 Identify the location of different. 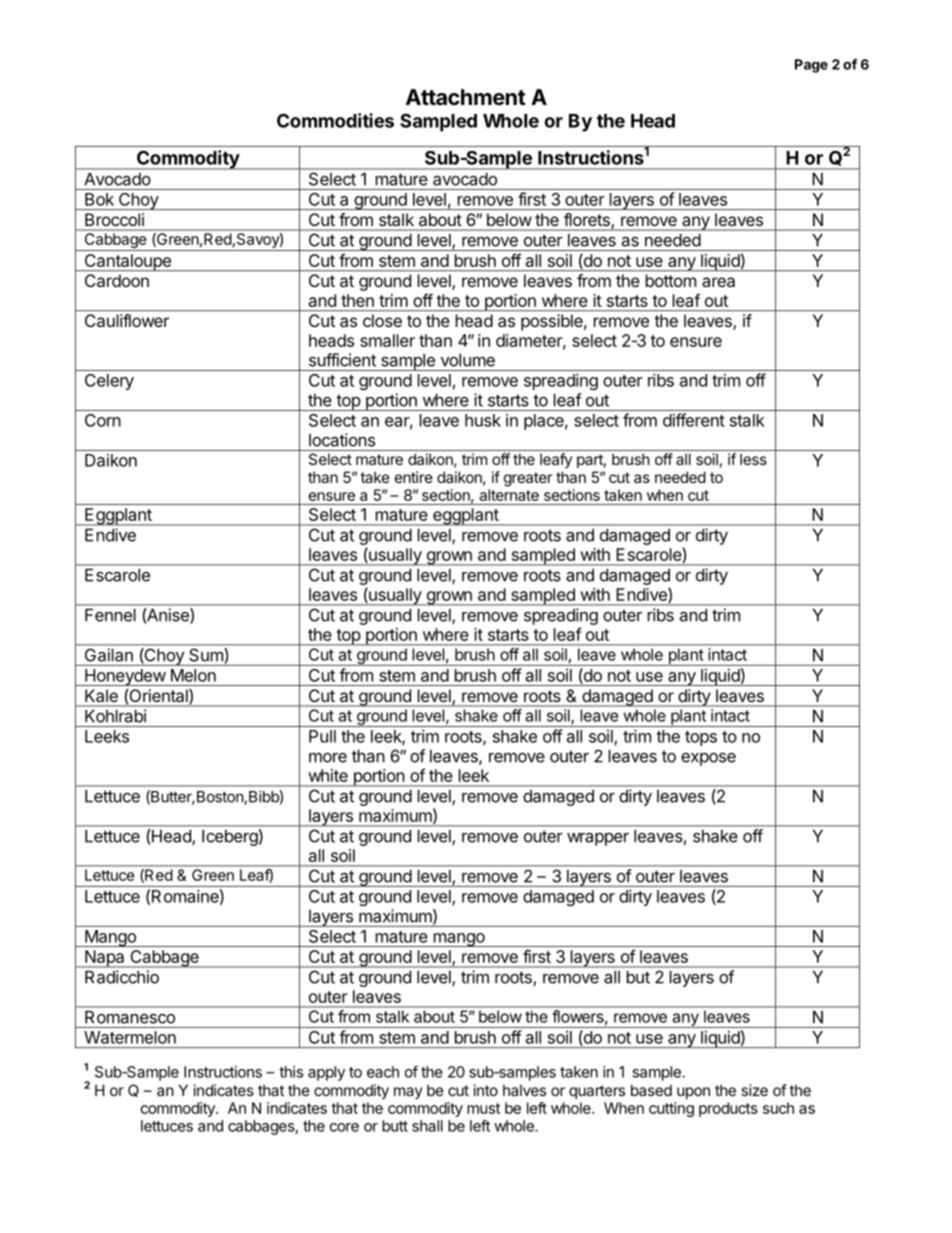
(694, 420).
